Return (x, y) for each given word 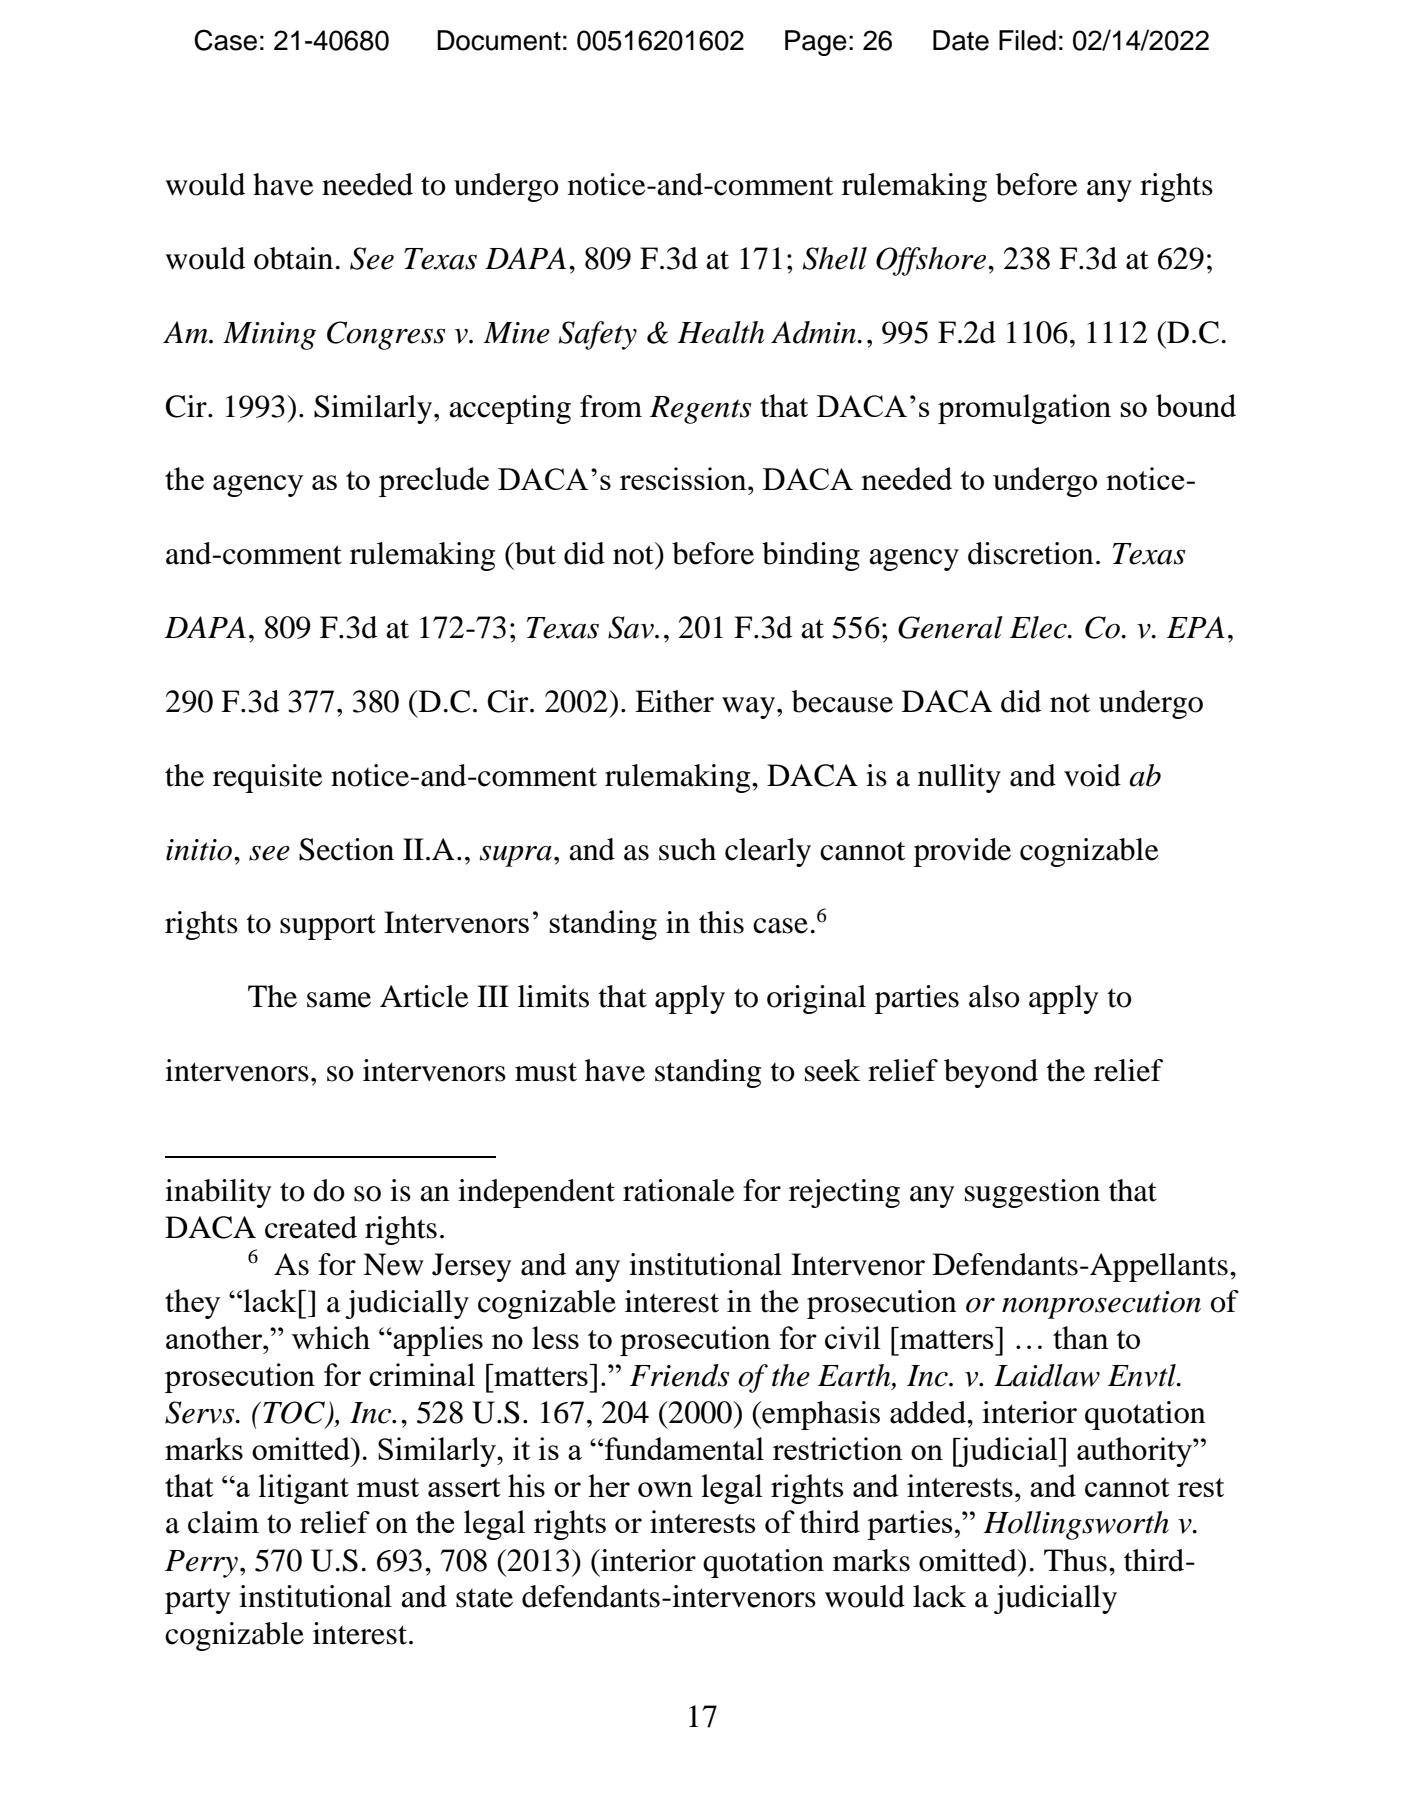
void (1092, 775)
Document (499, 40)
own (665, 1489)
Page (816, 43)
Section (346, 849)
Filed (1027, 40)
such (687, 849)
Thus (1075, 1560)
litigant (303, 1489)
